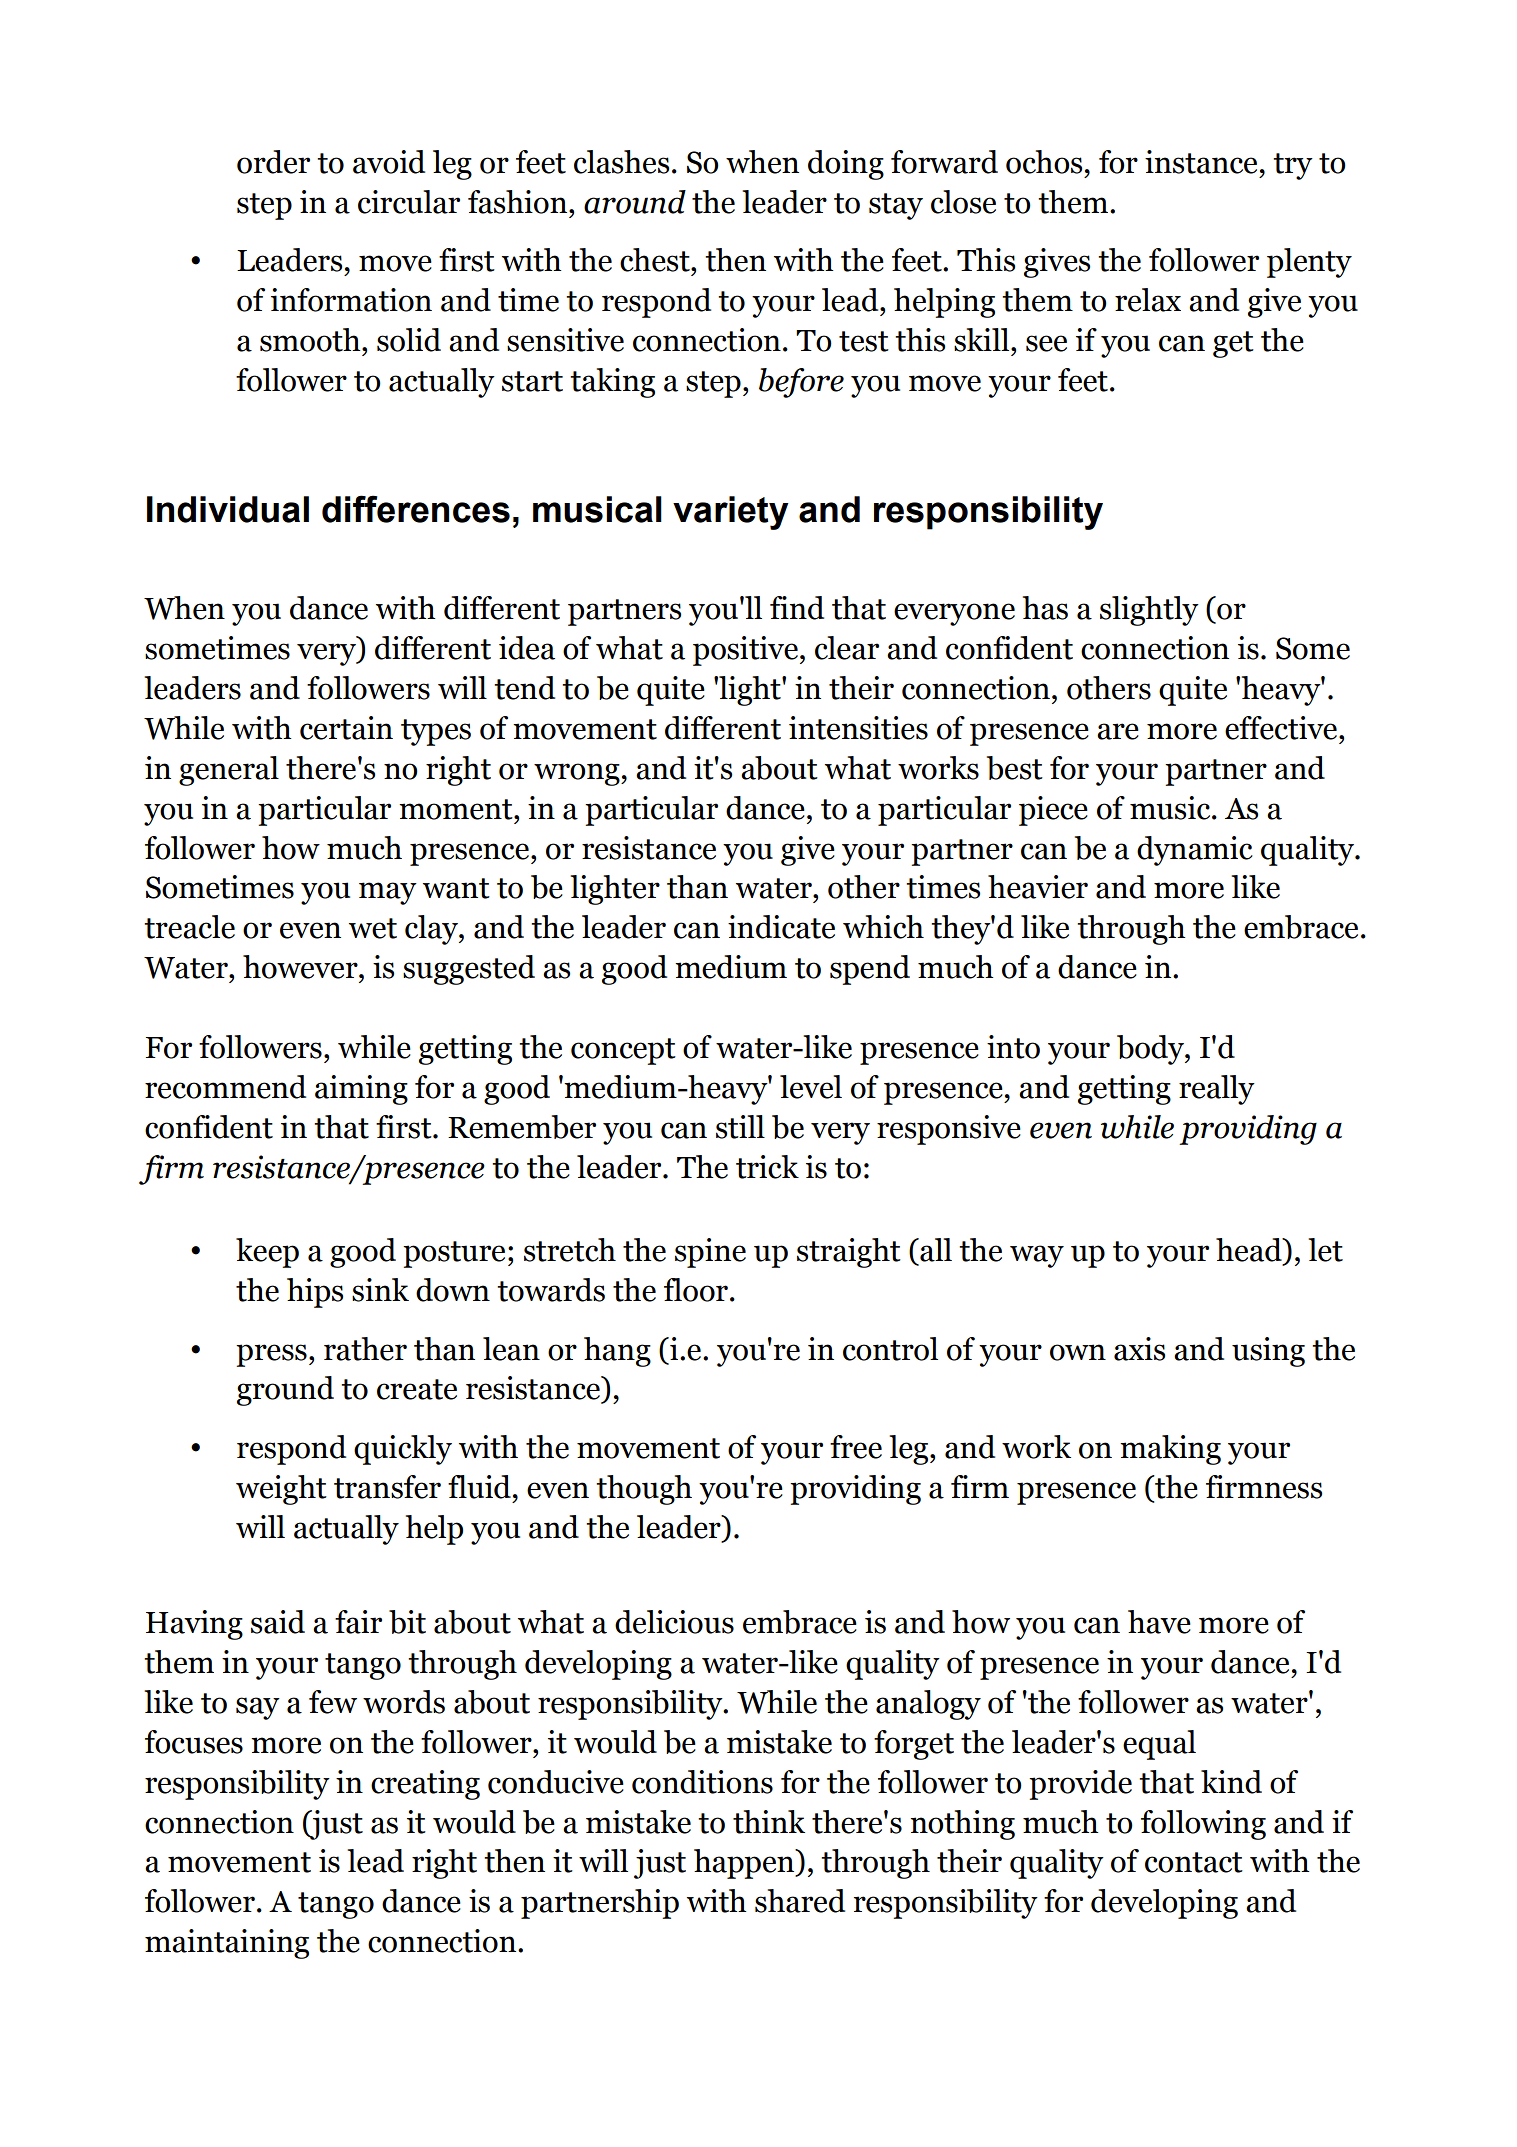 This document has width=1517, height=2147. Describe the element at coordinates (1170, 1450) in the document. I see `making` at that location.
